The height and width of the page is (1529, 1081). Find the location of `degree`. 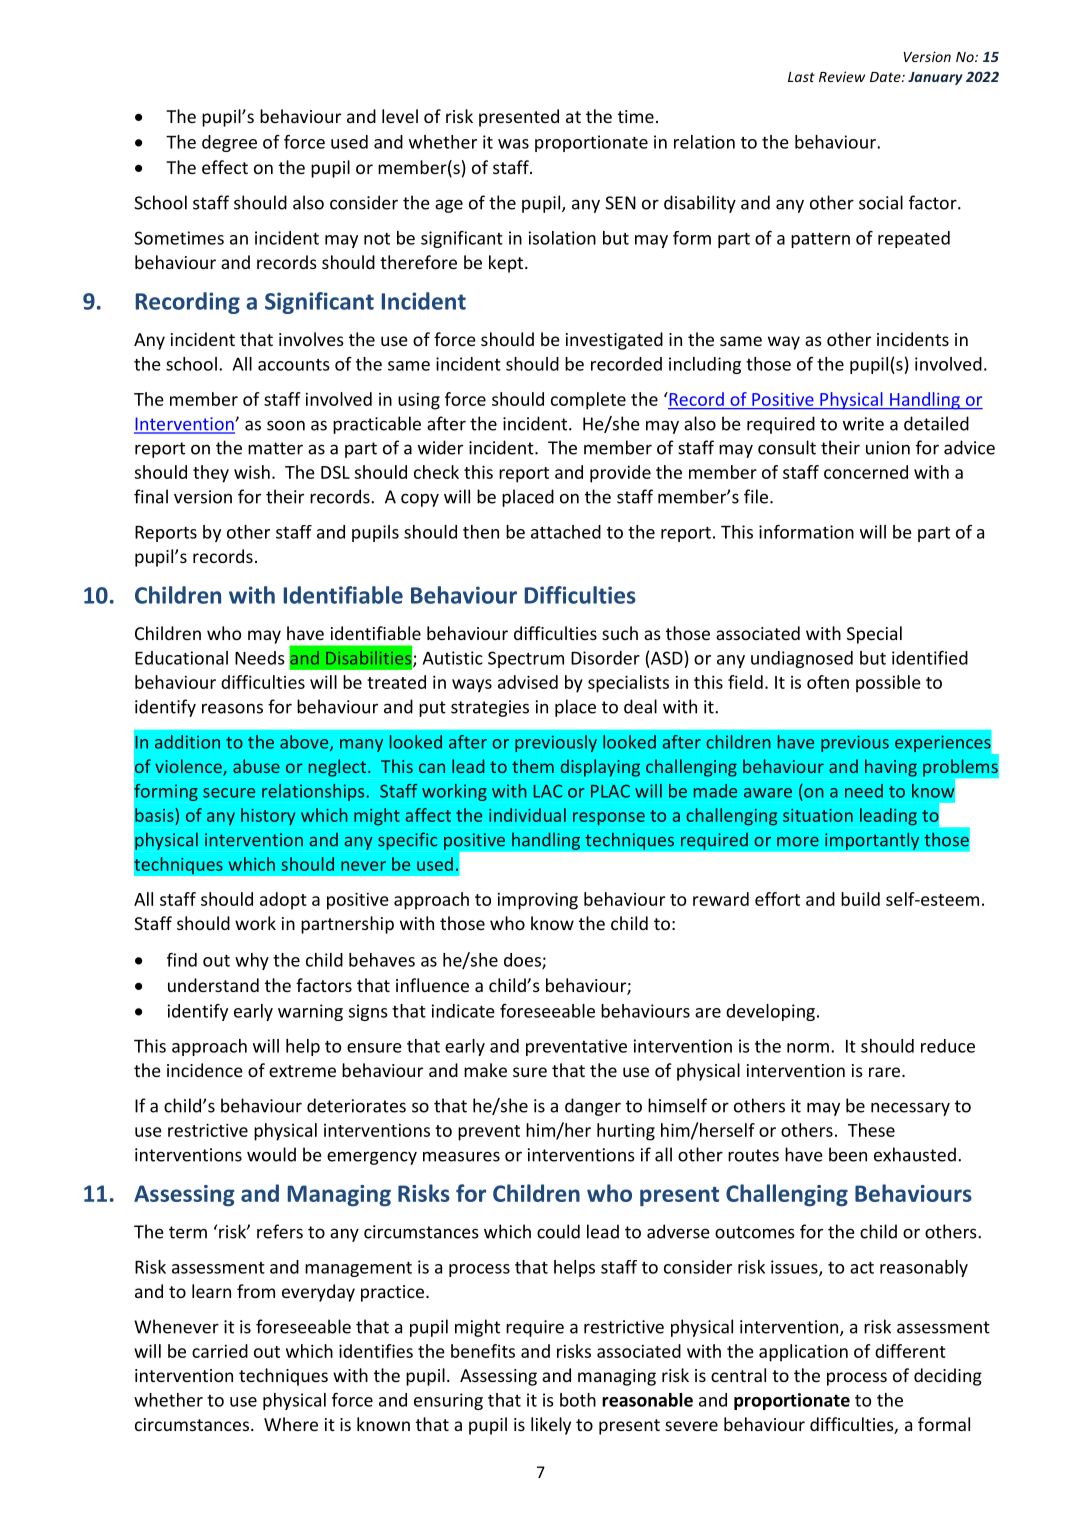

degree is located at coordinates (229, 143).
